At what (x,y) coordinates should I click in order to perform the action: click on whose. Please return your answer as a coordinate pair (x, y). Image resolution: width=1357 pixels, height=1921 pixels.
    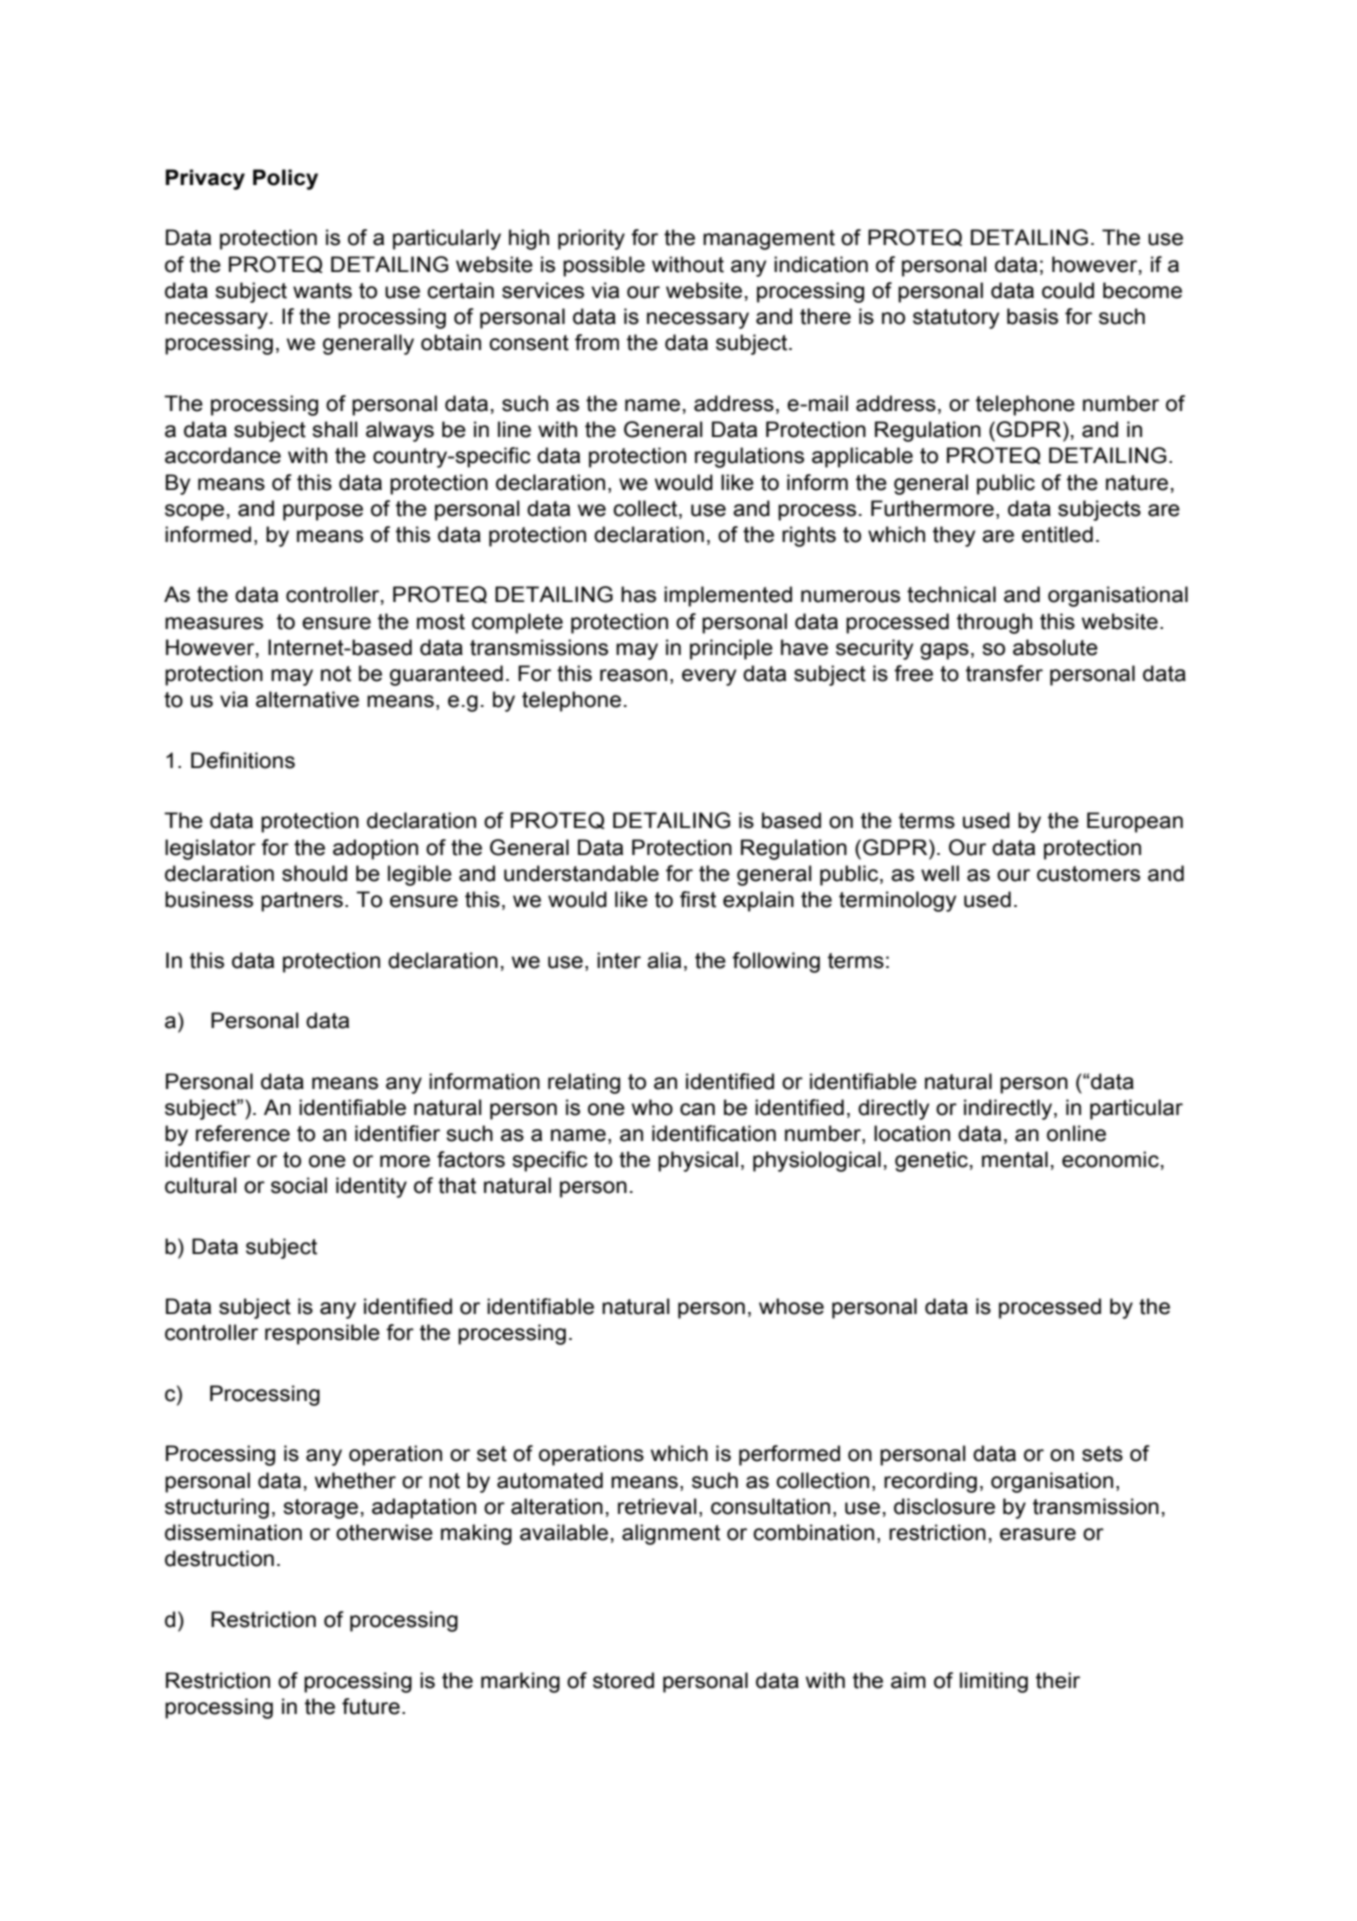
    Looking at the image, I should click on (791, 1306).
